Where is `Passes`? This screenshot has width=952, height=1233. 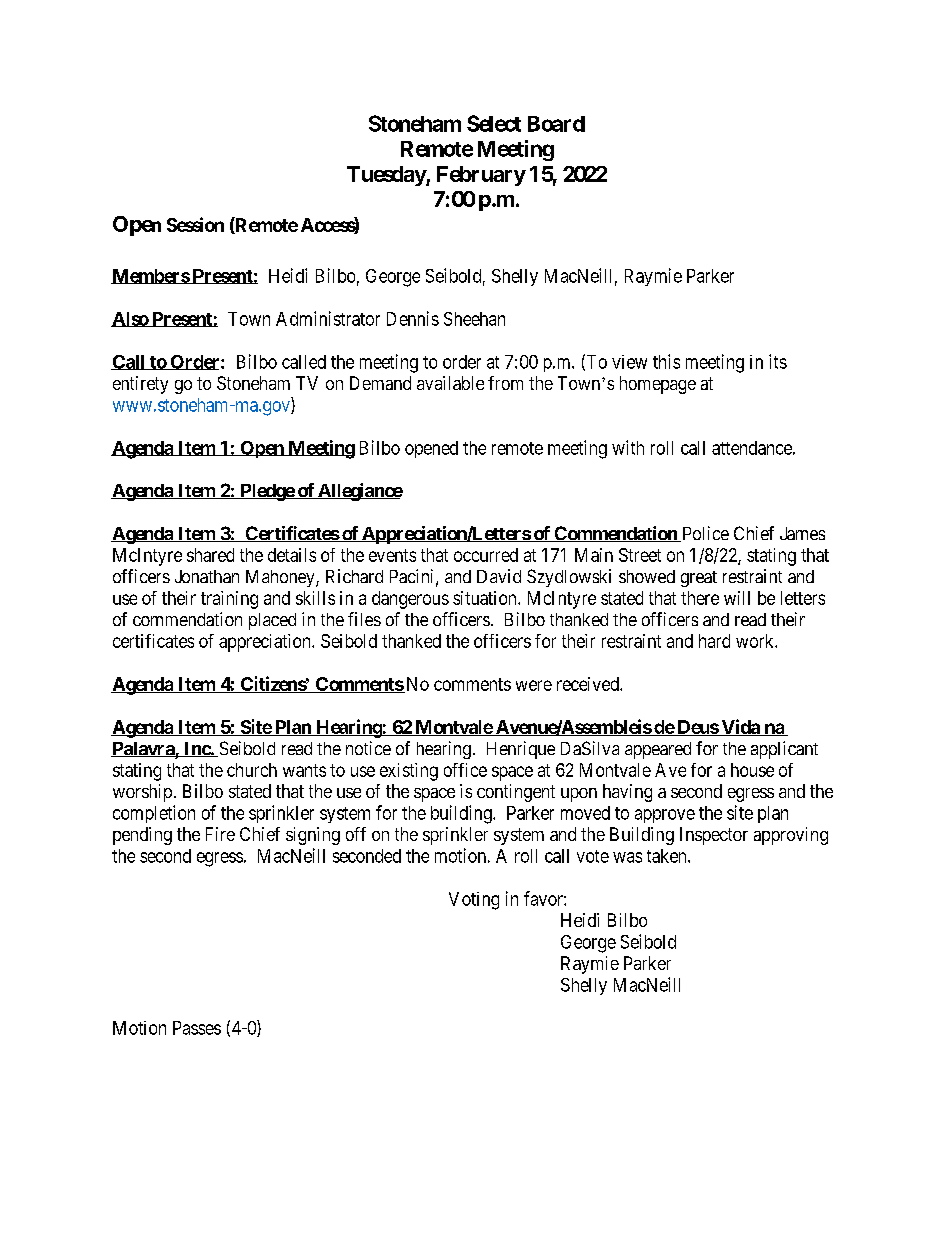
Passes is located at coordinates (197, 1028).
